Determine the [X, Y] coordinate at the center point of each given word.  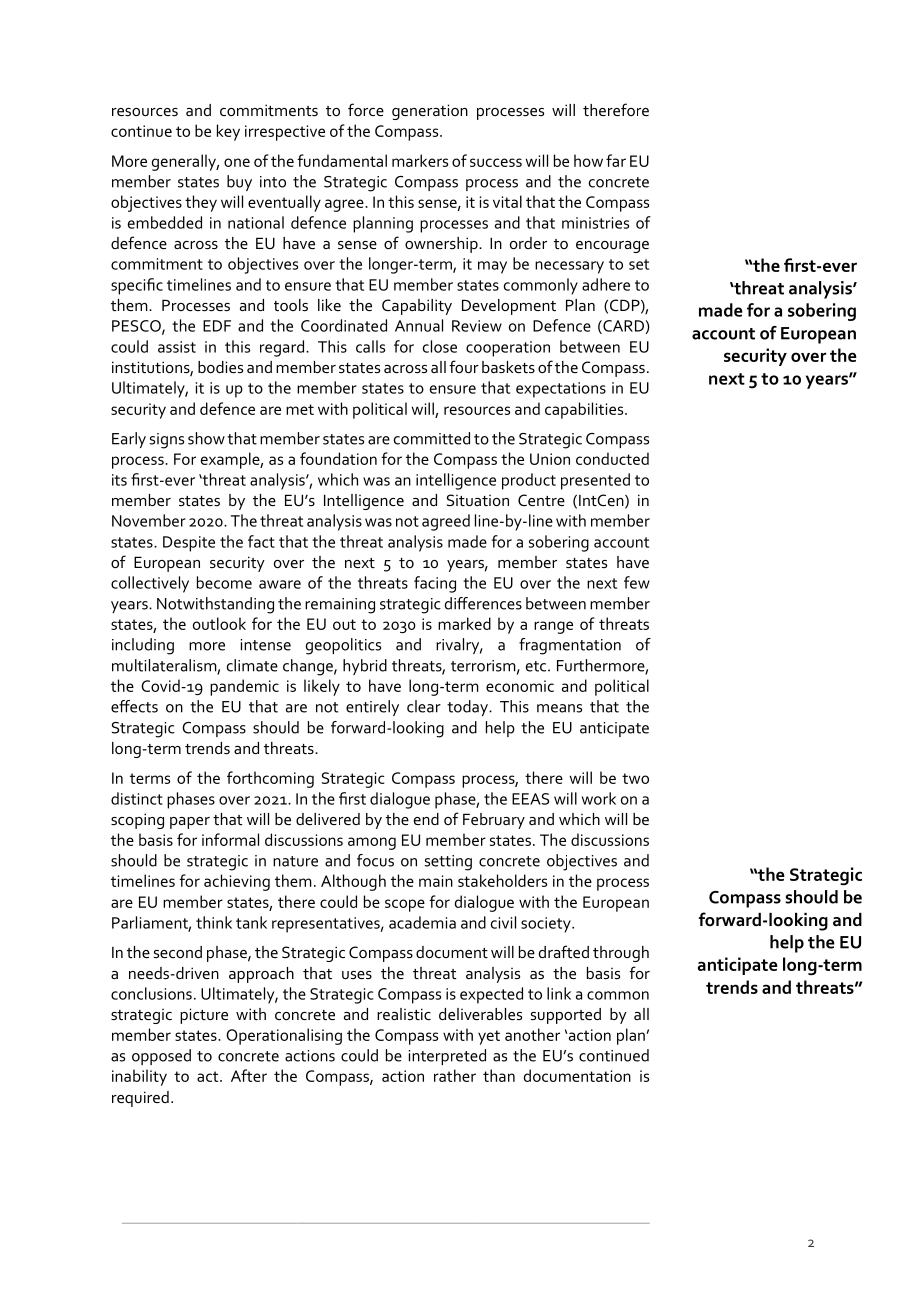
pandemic [244, 687]
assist [177, 347]
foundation [338, 458]
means [559, 708]
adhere [606, 284]
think [214, 922]
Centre [541, 500]
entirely [372, 708]
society [547, 925]
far [616, 160]
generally [185, 162]
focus [375, 860]
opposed [161, 1057]
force [366, 109]
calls [370, 346]
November [149, 520]
